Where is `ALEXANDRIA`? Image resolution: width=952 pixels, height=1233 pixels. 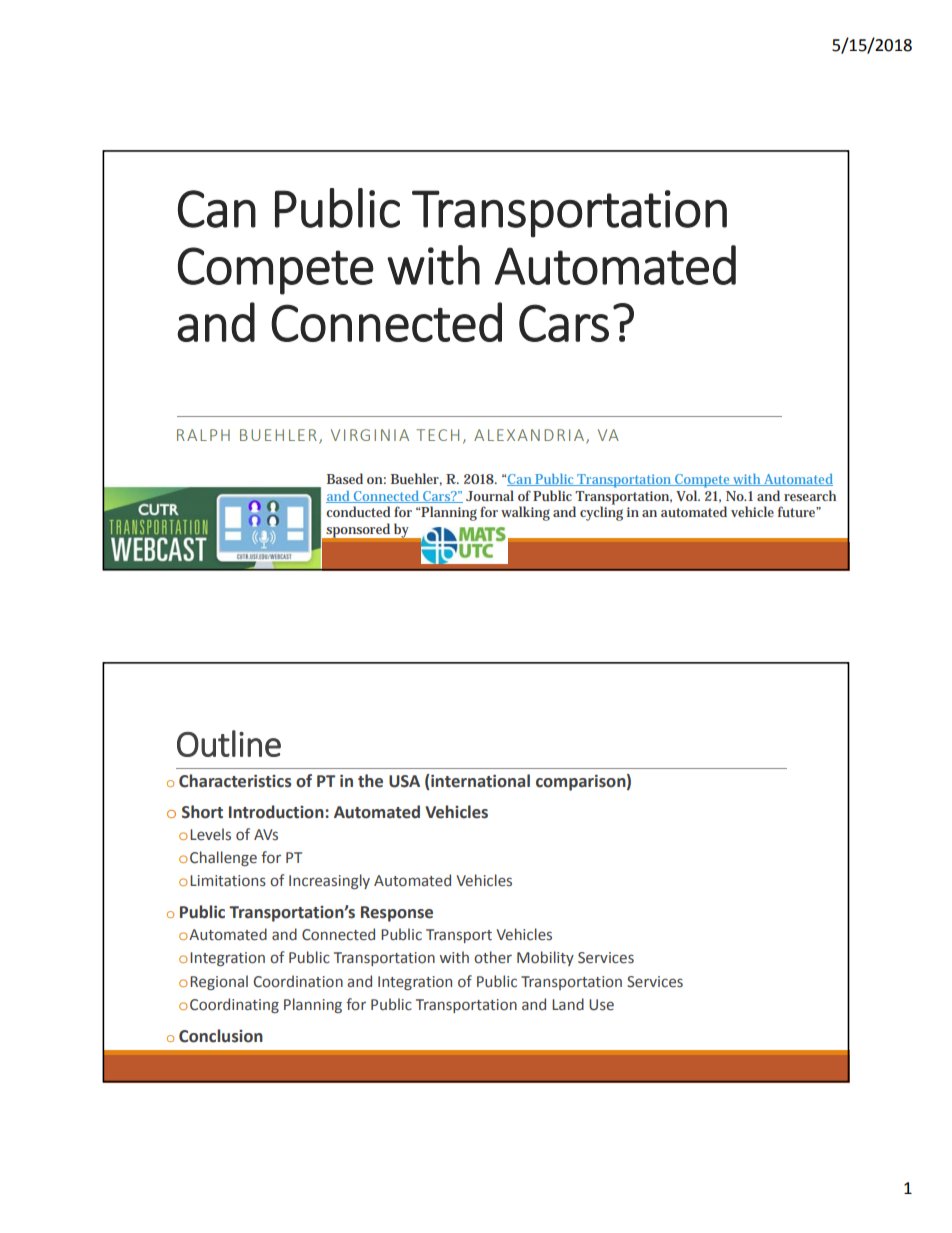 ALEXANDRIA is located at coordinates (529, 435).
